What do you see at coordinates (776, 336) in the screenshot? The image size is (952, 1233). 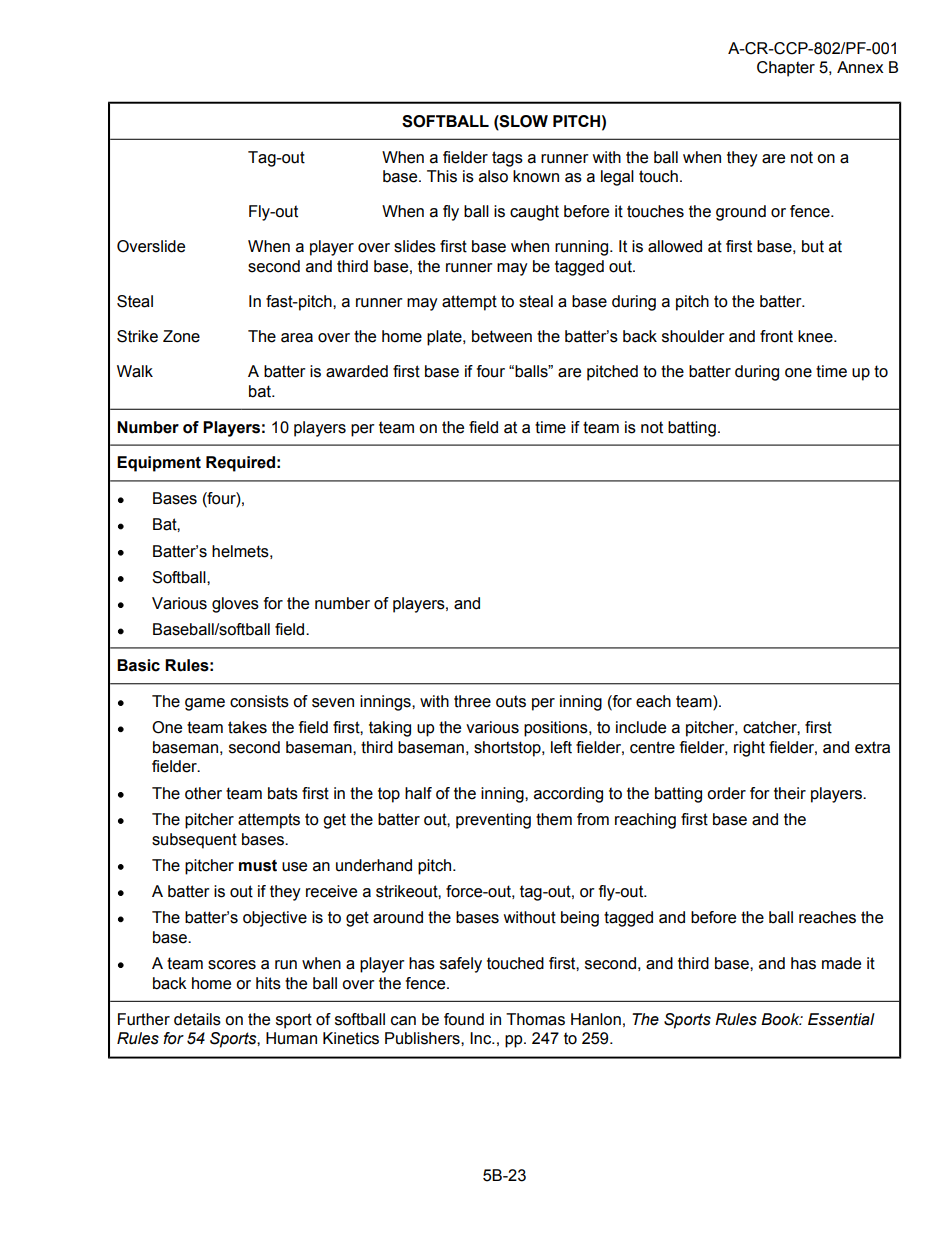 I see `front` at bounding box center [776, 336].
